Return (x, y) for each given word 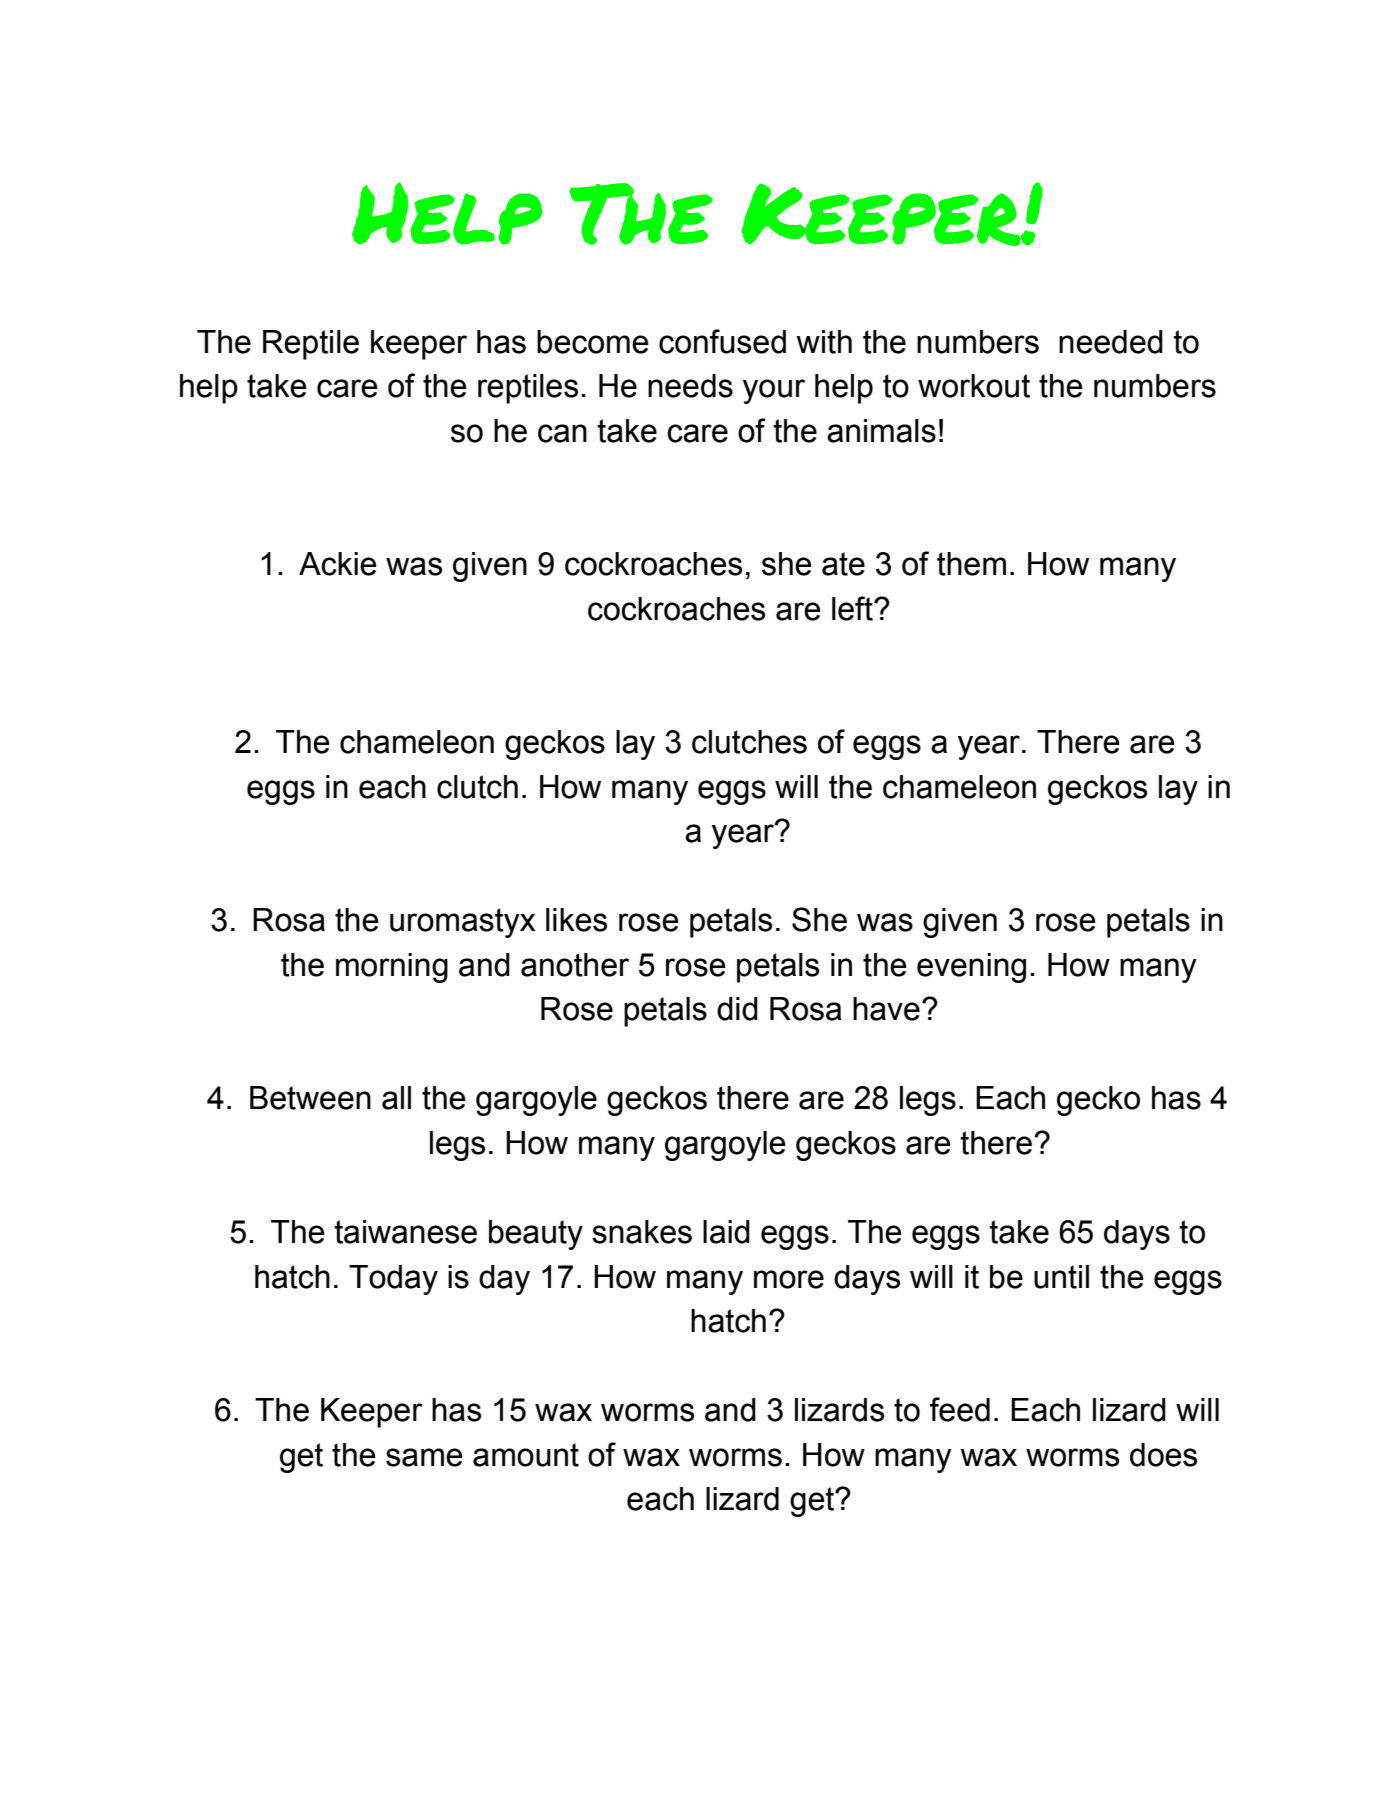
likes (576, 920)
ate (843, 564)
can (562, 433)
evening (971, 968)
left (853, 608)
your (774, 391)
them (971, 564)
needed (1111, 342)
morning (392, 968)
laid (726, 1232)
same (424, 1457)
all (396, 1098)
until (1061, 1277)
